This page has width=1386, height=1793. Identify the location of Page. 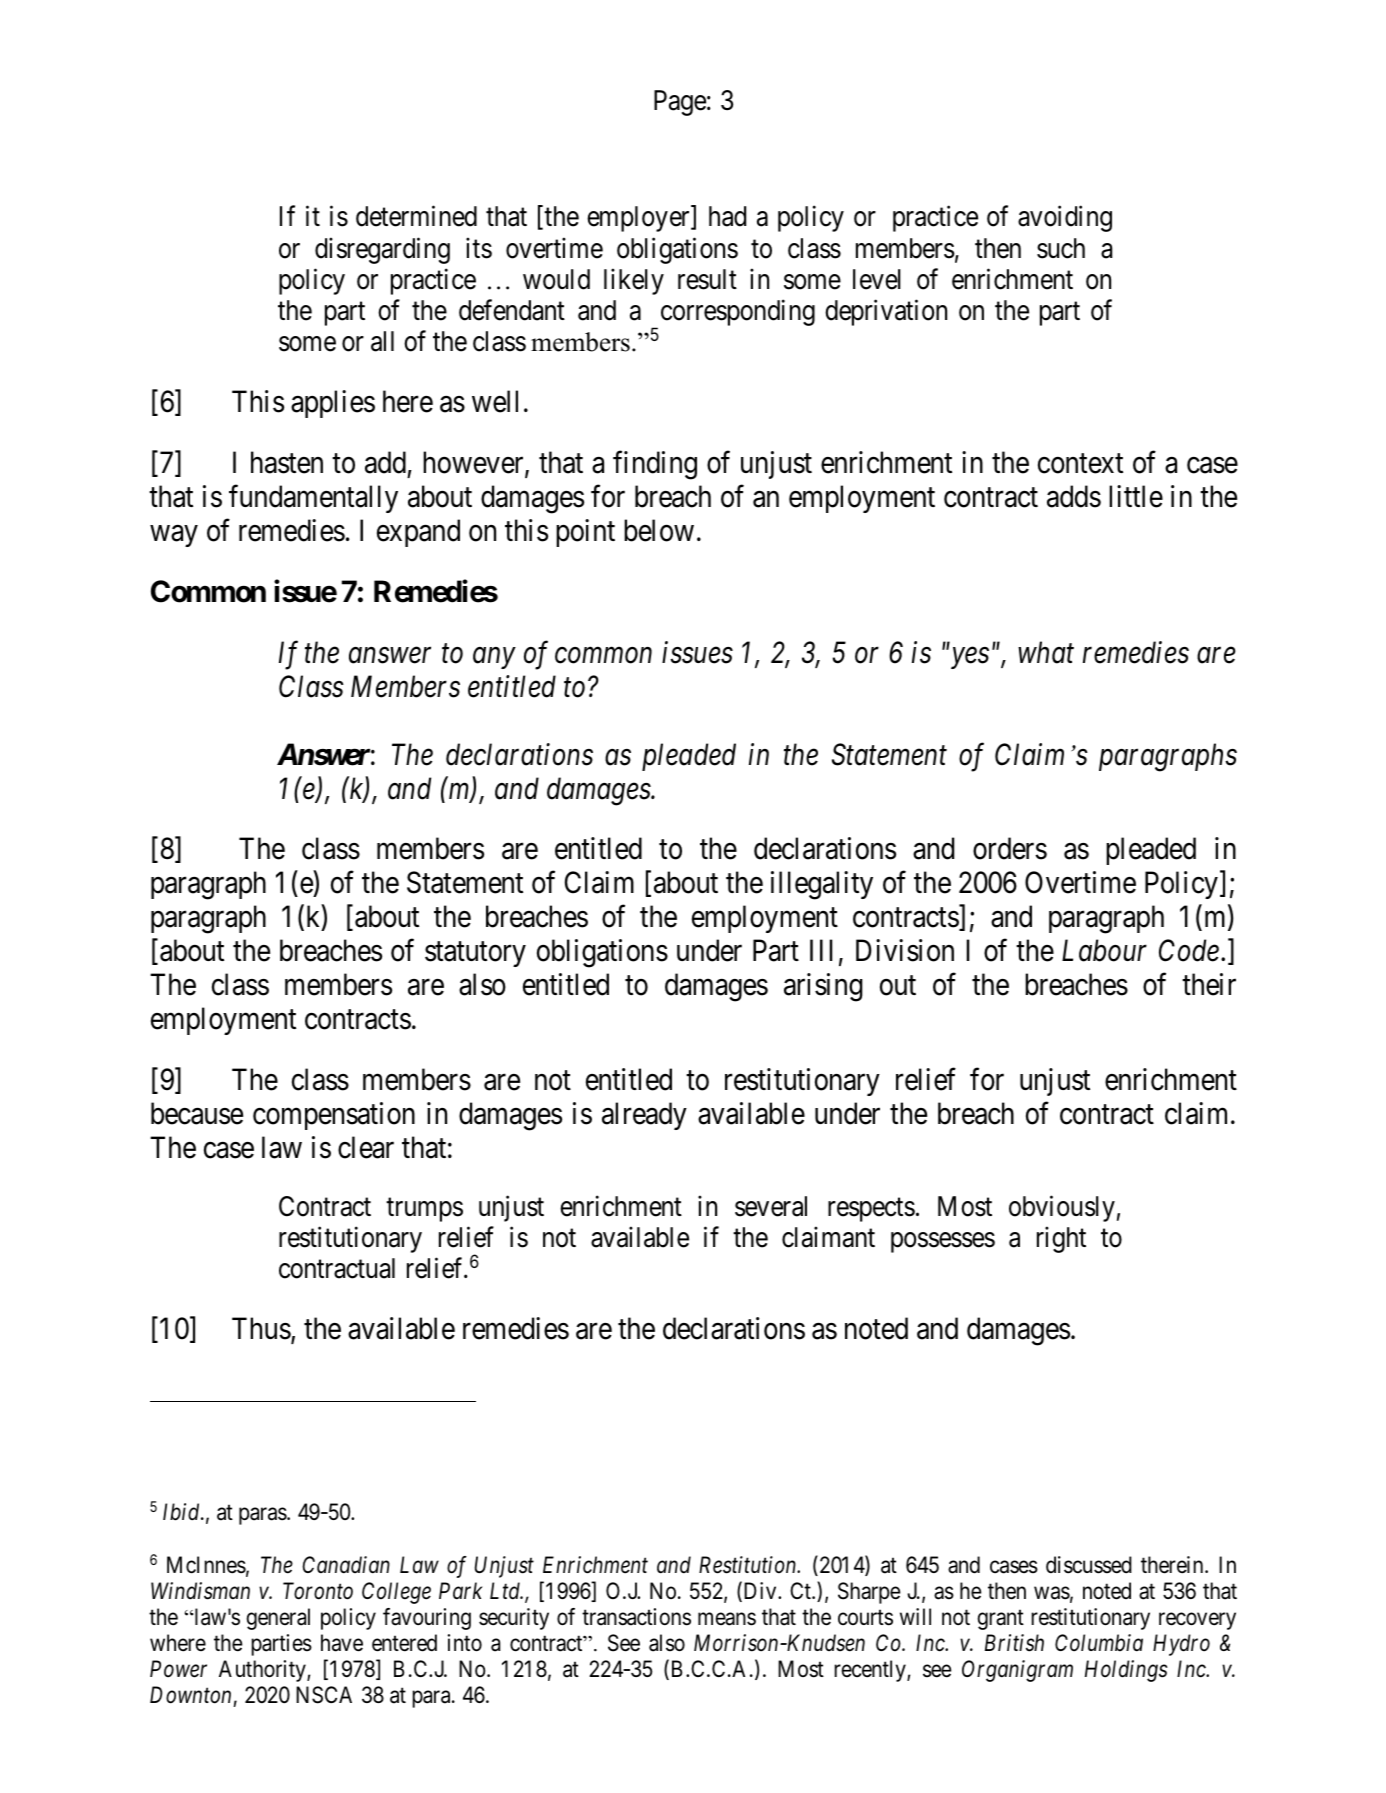
(680, 103).
